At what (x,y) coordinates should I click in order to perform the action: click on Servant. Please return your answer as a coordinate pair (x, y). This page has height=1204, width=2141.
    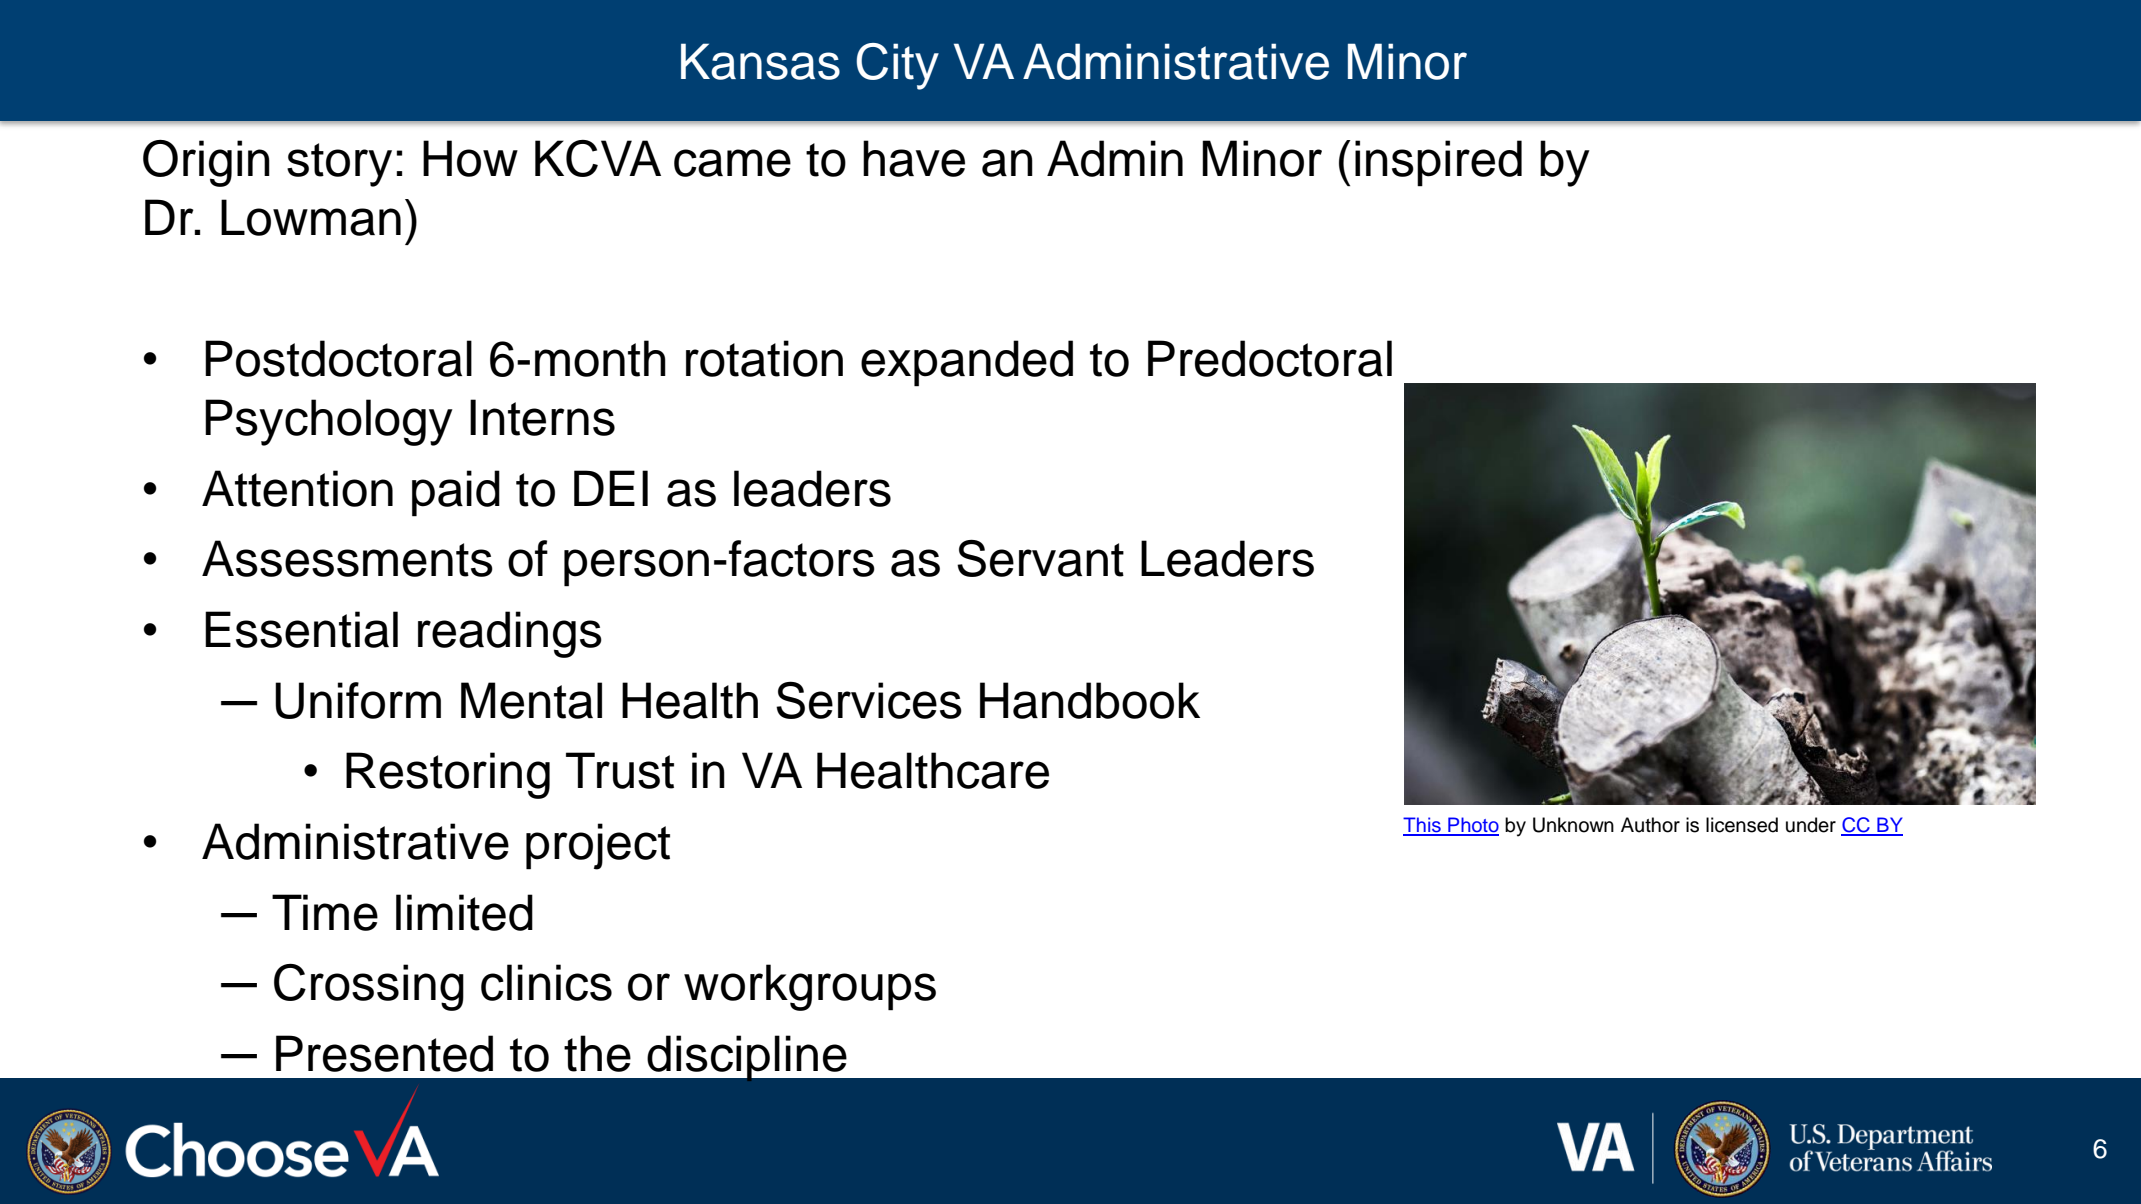
    Looking at the image, I should click on (1040, 558).
